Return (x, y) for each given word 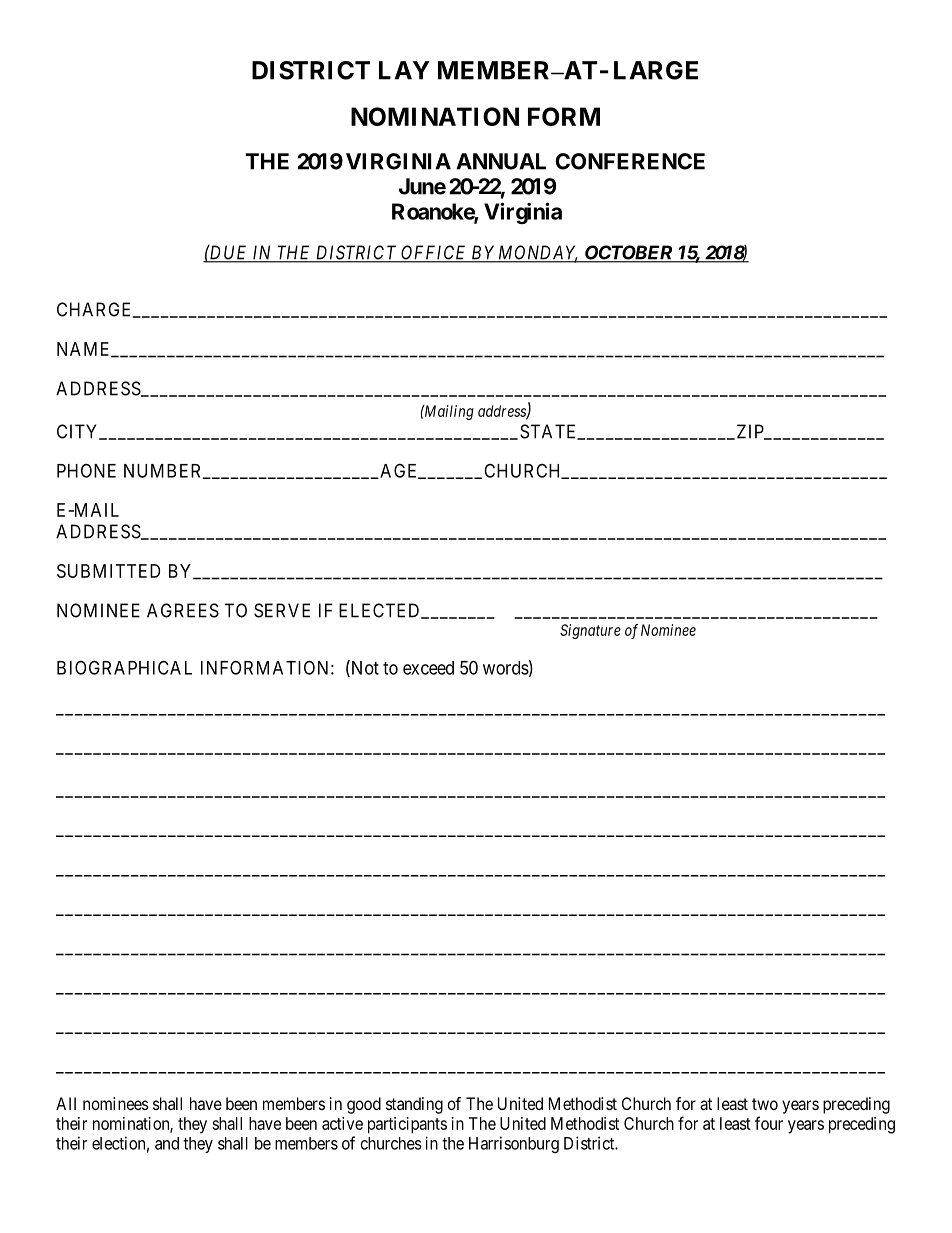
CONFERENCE (630, 161)
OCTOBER (628, 253)
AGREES (183, 610)
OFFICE (434, 253)
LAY (404, 70)
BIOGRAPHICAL (124, 667)
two (765, 1104)
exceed (428, 668)
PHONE (86, 470)
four (769, 1123)
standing (414, 1105)
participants (407, 1125)
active (342, 1123)
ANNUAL (501, 161)
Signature (590, 631)
